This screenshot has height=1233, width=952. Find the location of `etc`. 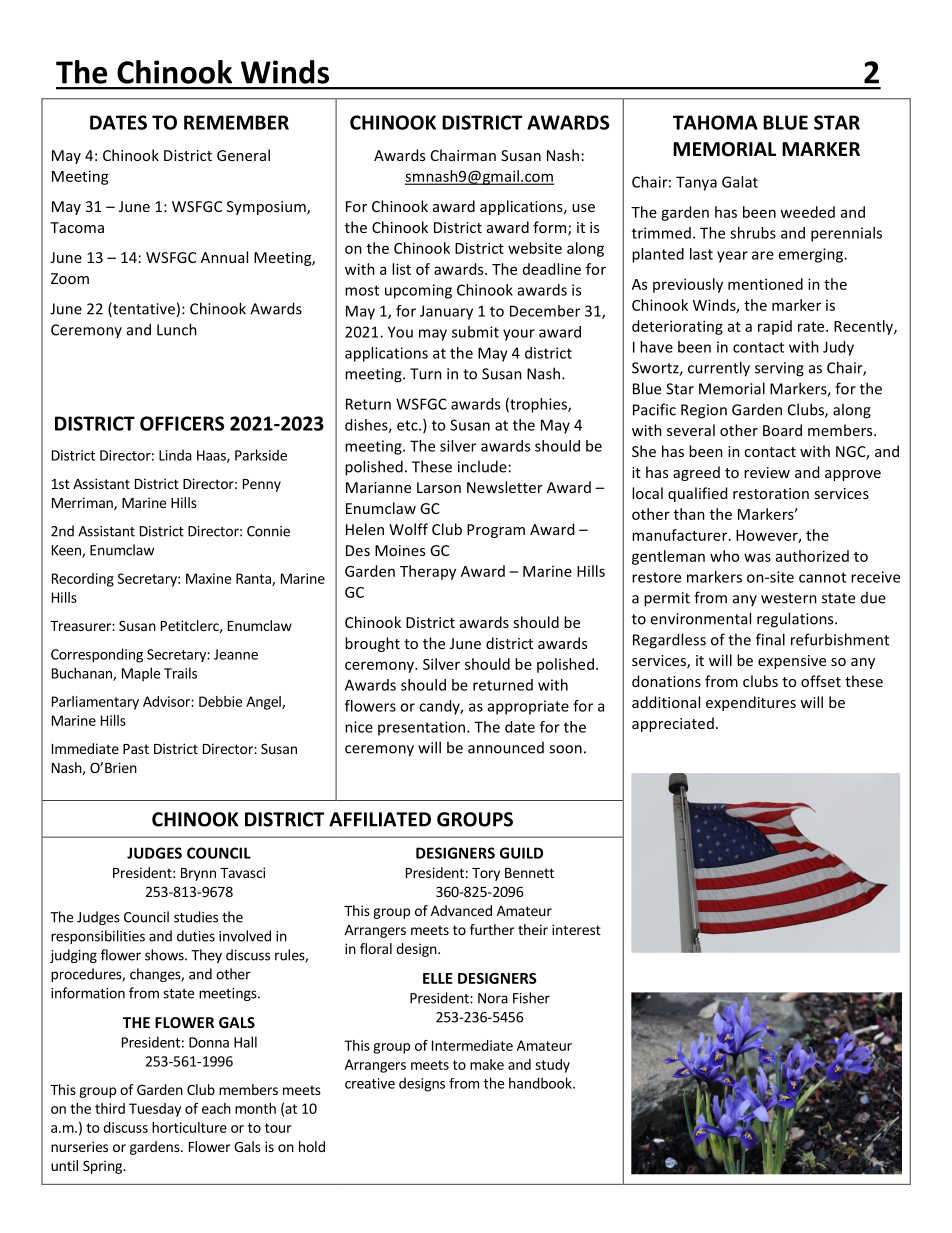

etc is located at coordinates (408, 425).
